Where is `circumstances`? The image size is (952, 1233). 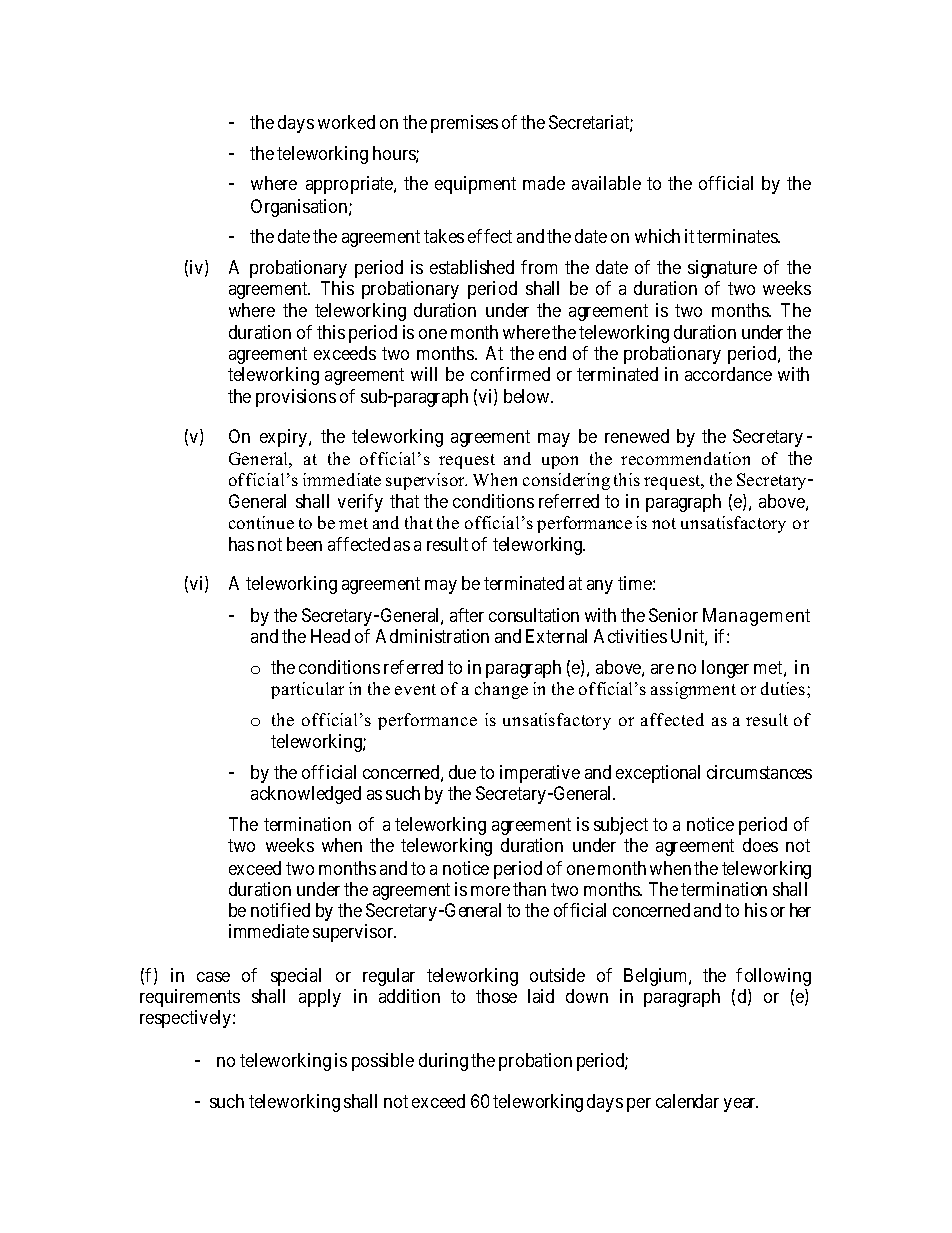 circumstances is located at coordinates (759, 772).
